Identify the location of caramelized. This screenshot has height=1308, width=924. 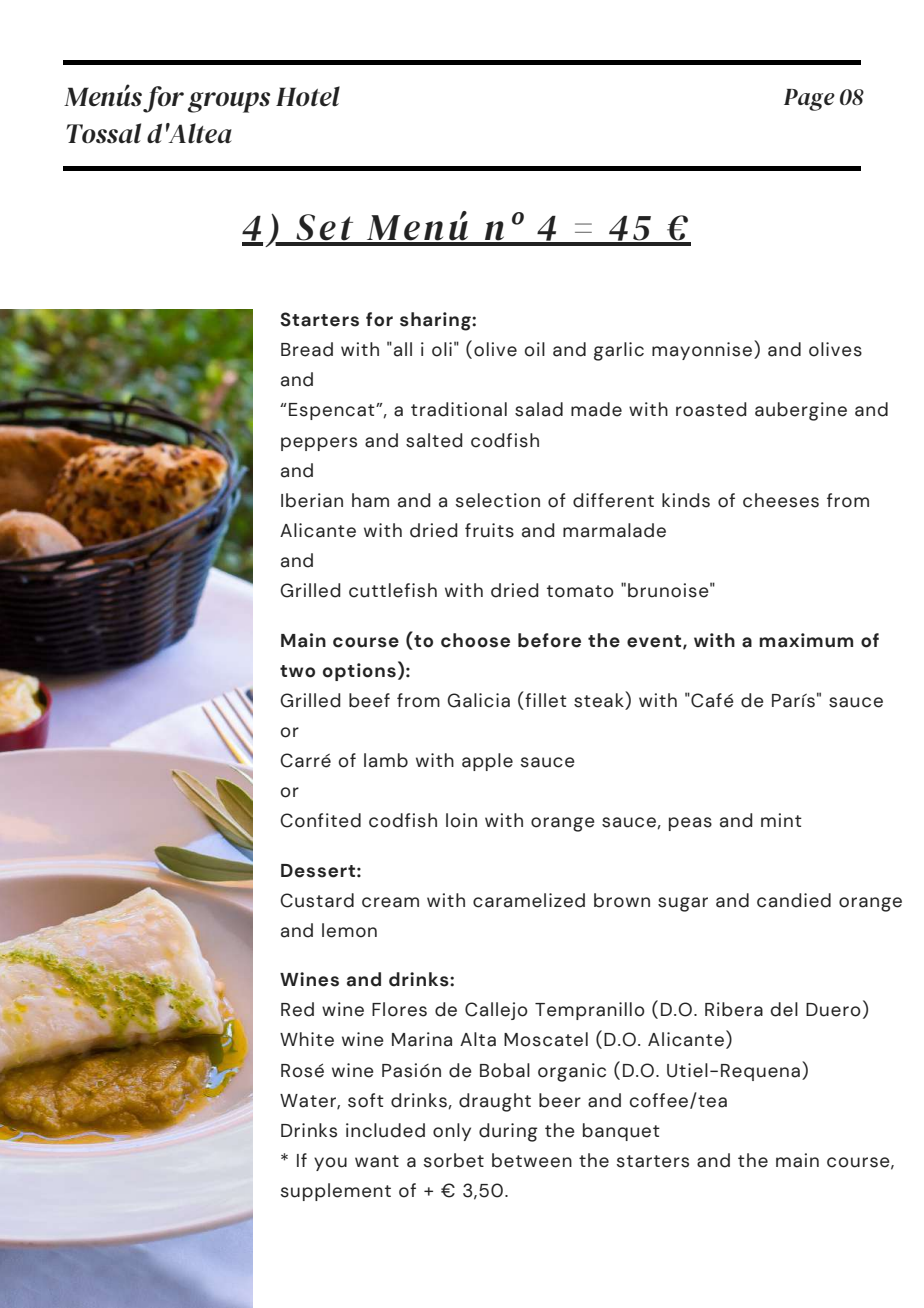
(529, 900).
